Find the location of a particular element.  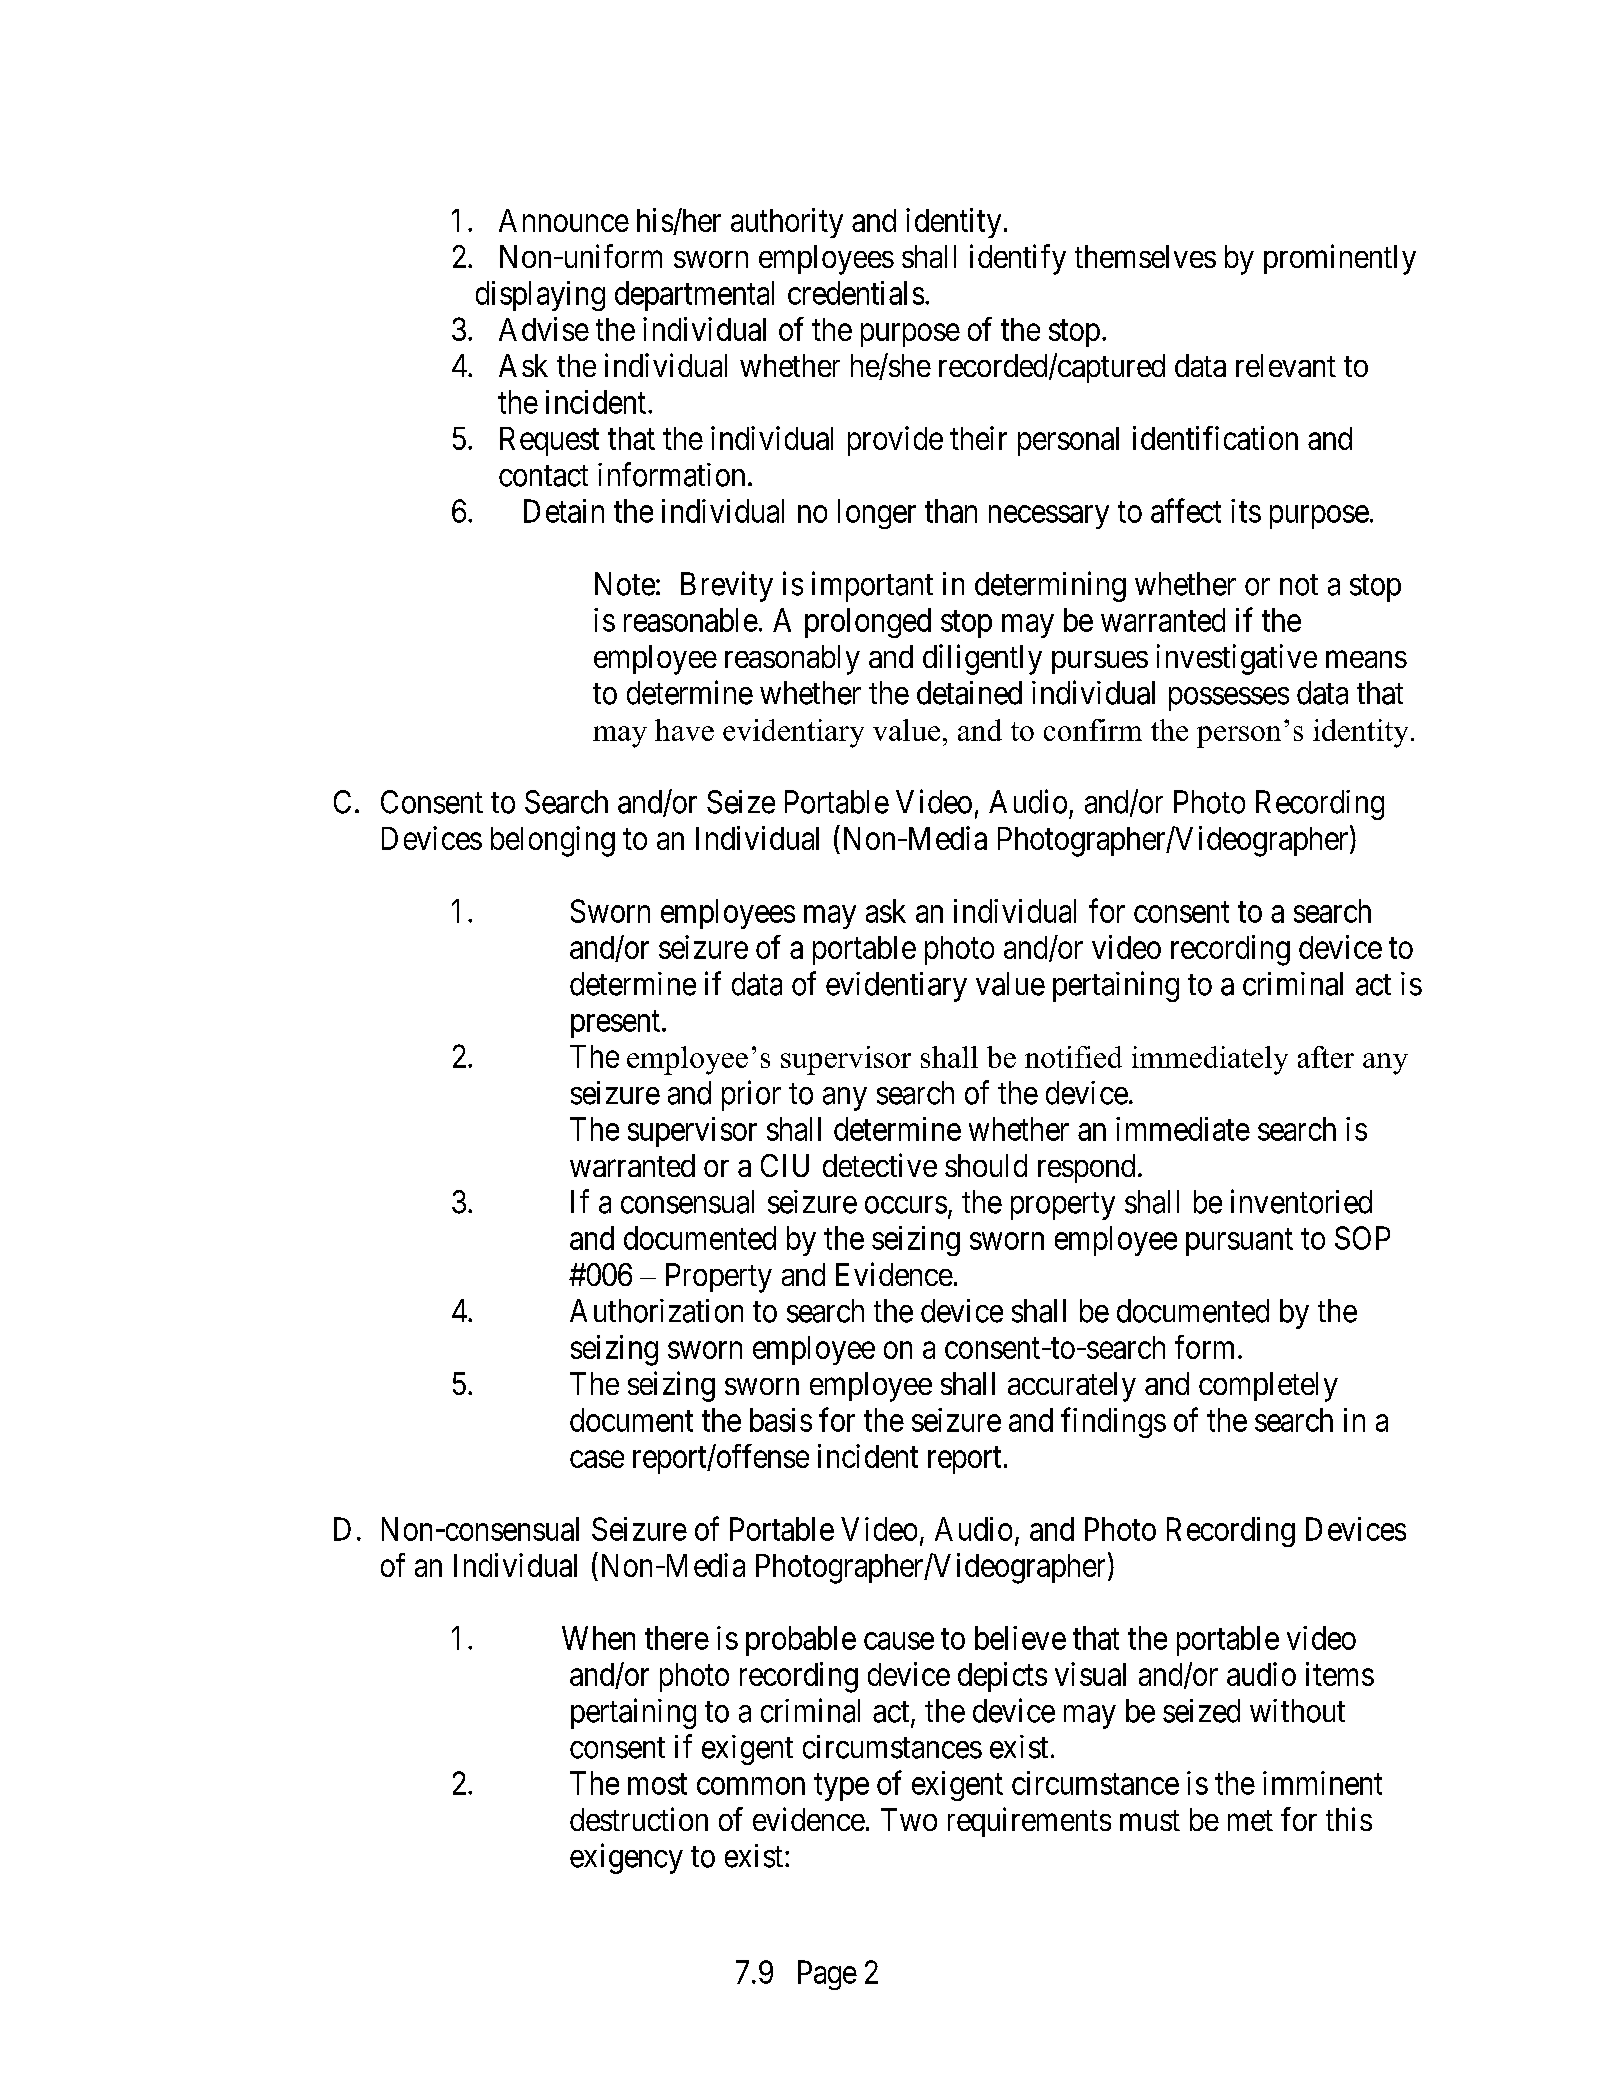

cause is located at coordinates (899, 1641).
